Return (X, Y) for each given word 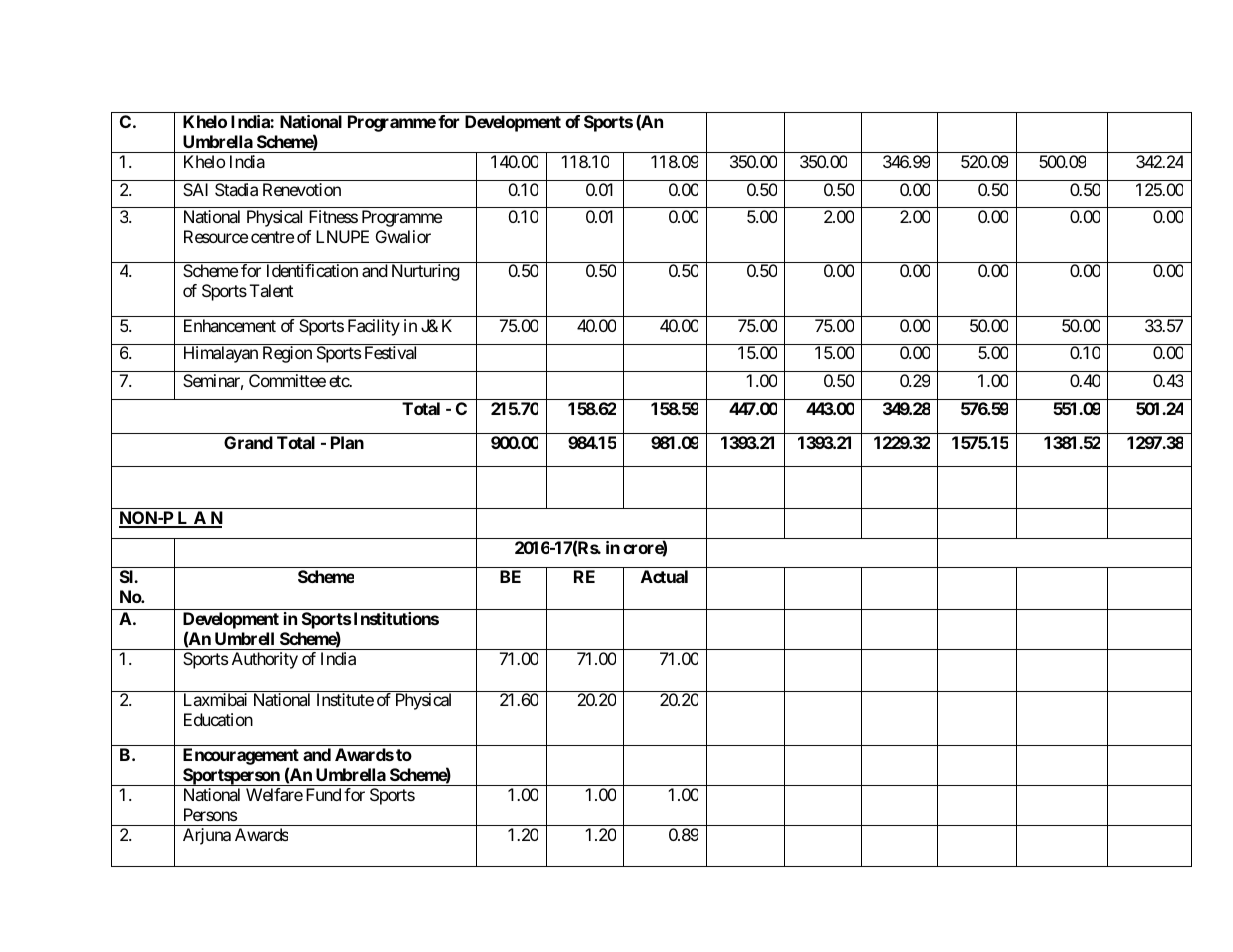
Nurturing (426, 272)
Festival (390, 352)
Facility (374, 327)
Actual (664, 576)
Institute (345, 699)
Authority (265, 660)
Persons (210, 814)
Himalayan (221, 354)
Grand (248, 442)
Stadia (236, 189)
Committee (287, 380)
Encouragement (241, 758)
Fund (323, 794)
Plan (347, 442)
